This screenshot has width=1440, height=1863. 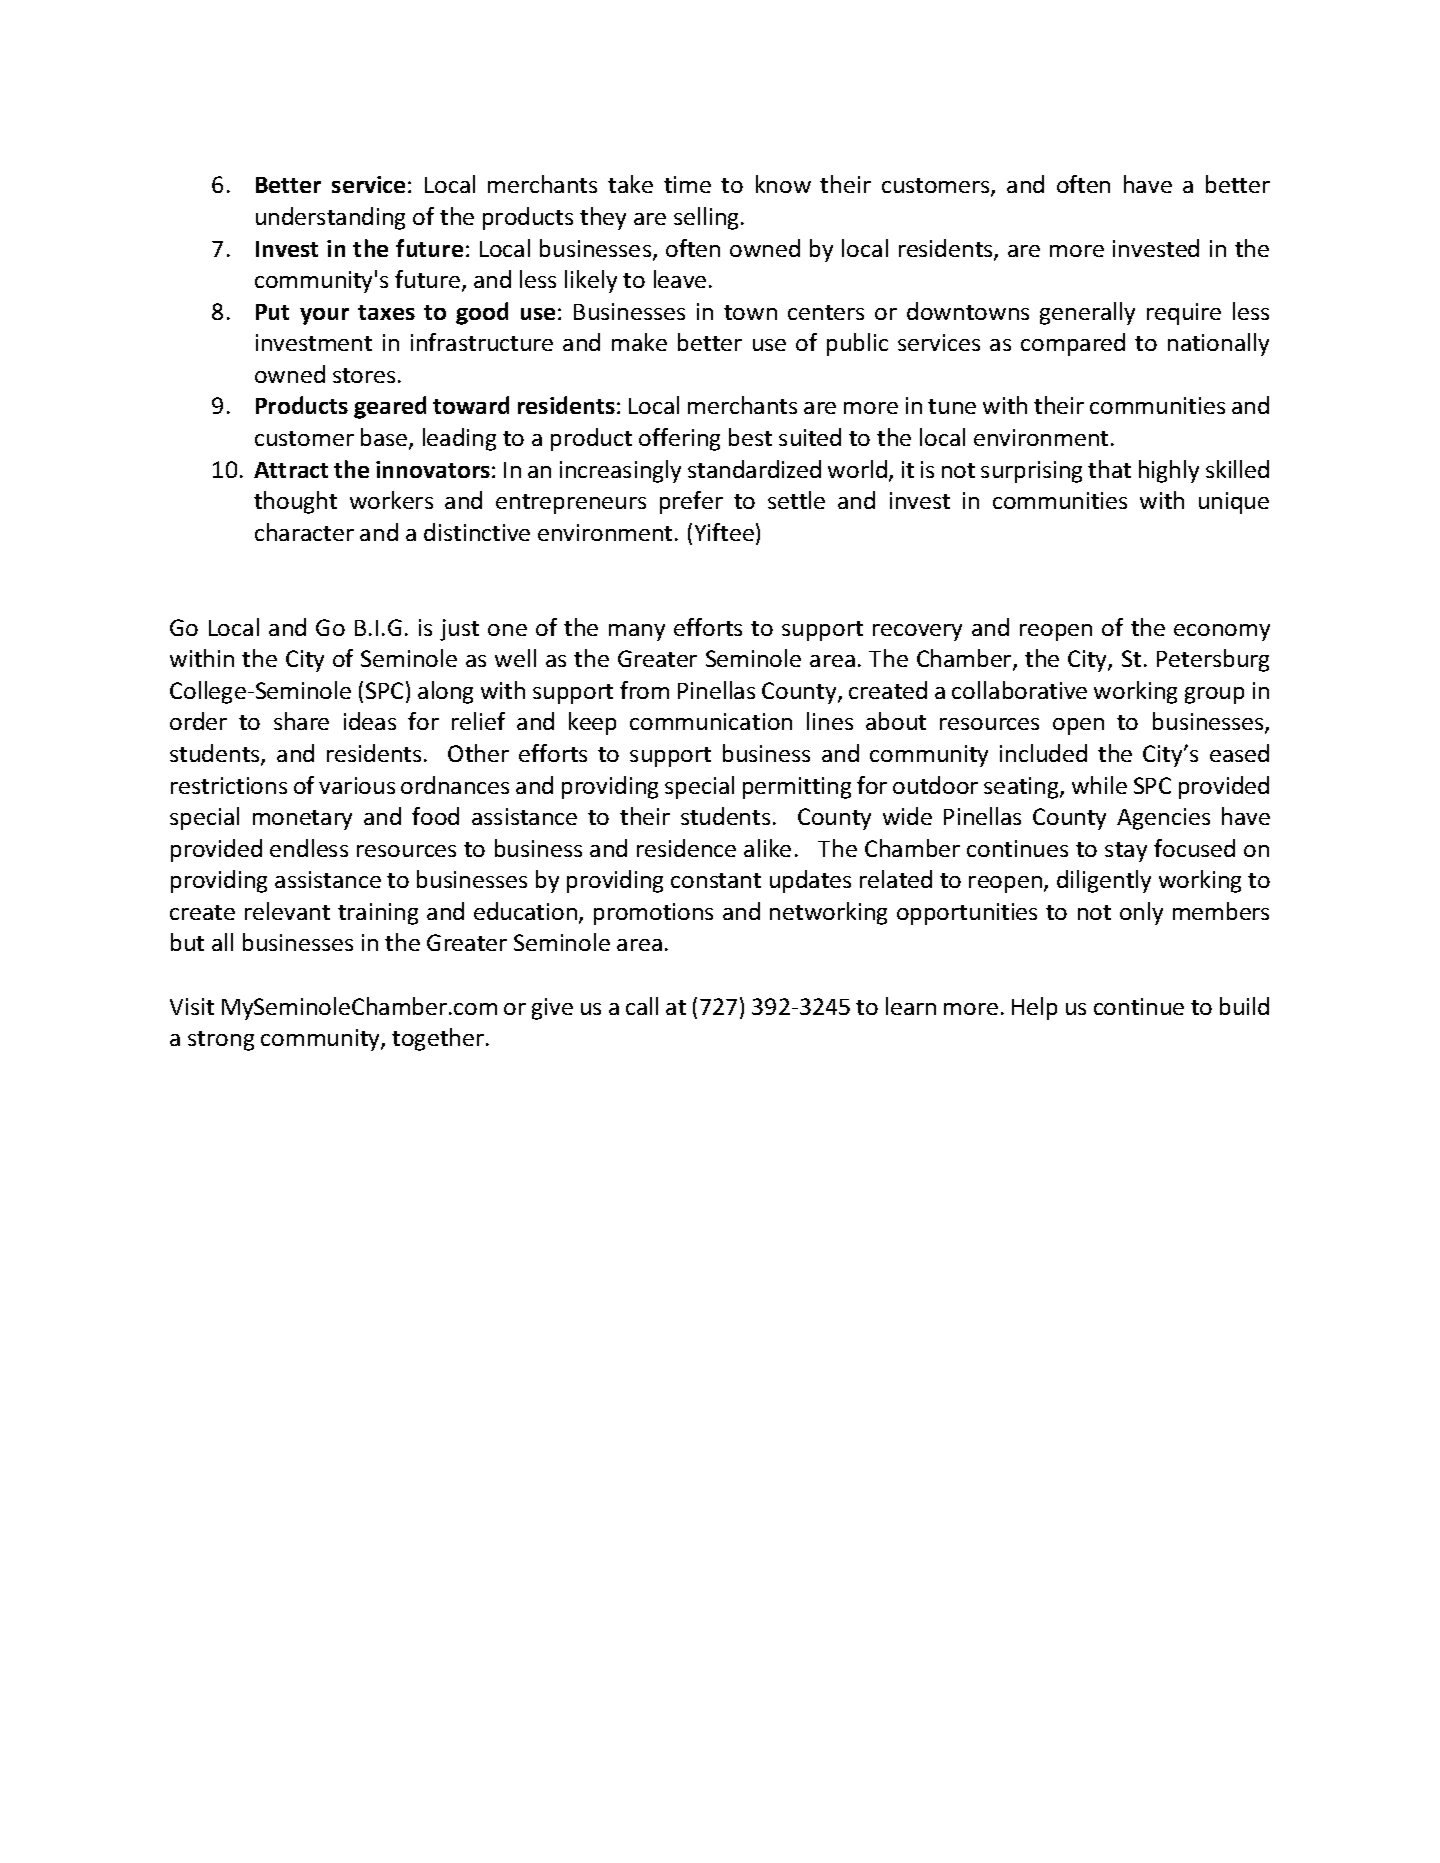 What do you see at coordinates (754, 469) in the screenshot?
I see `standardized` at bounding box center [754, 469].
